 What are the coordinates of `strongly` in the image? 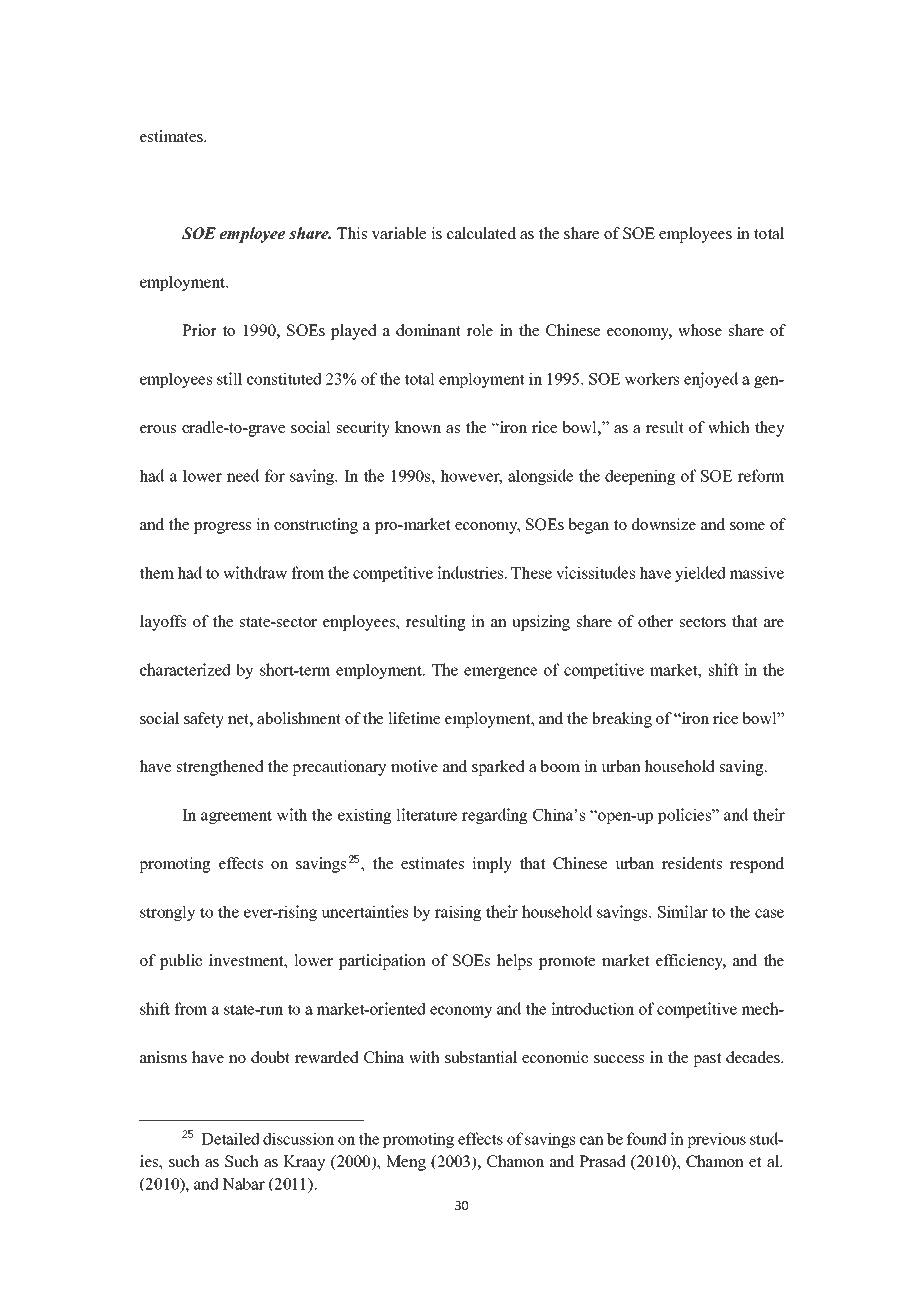 It's located at (167, 913).
